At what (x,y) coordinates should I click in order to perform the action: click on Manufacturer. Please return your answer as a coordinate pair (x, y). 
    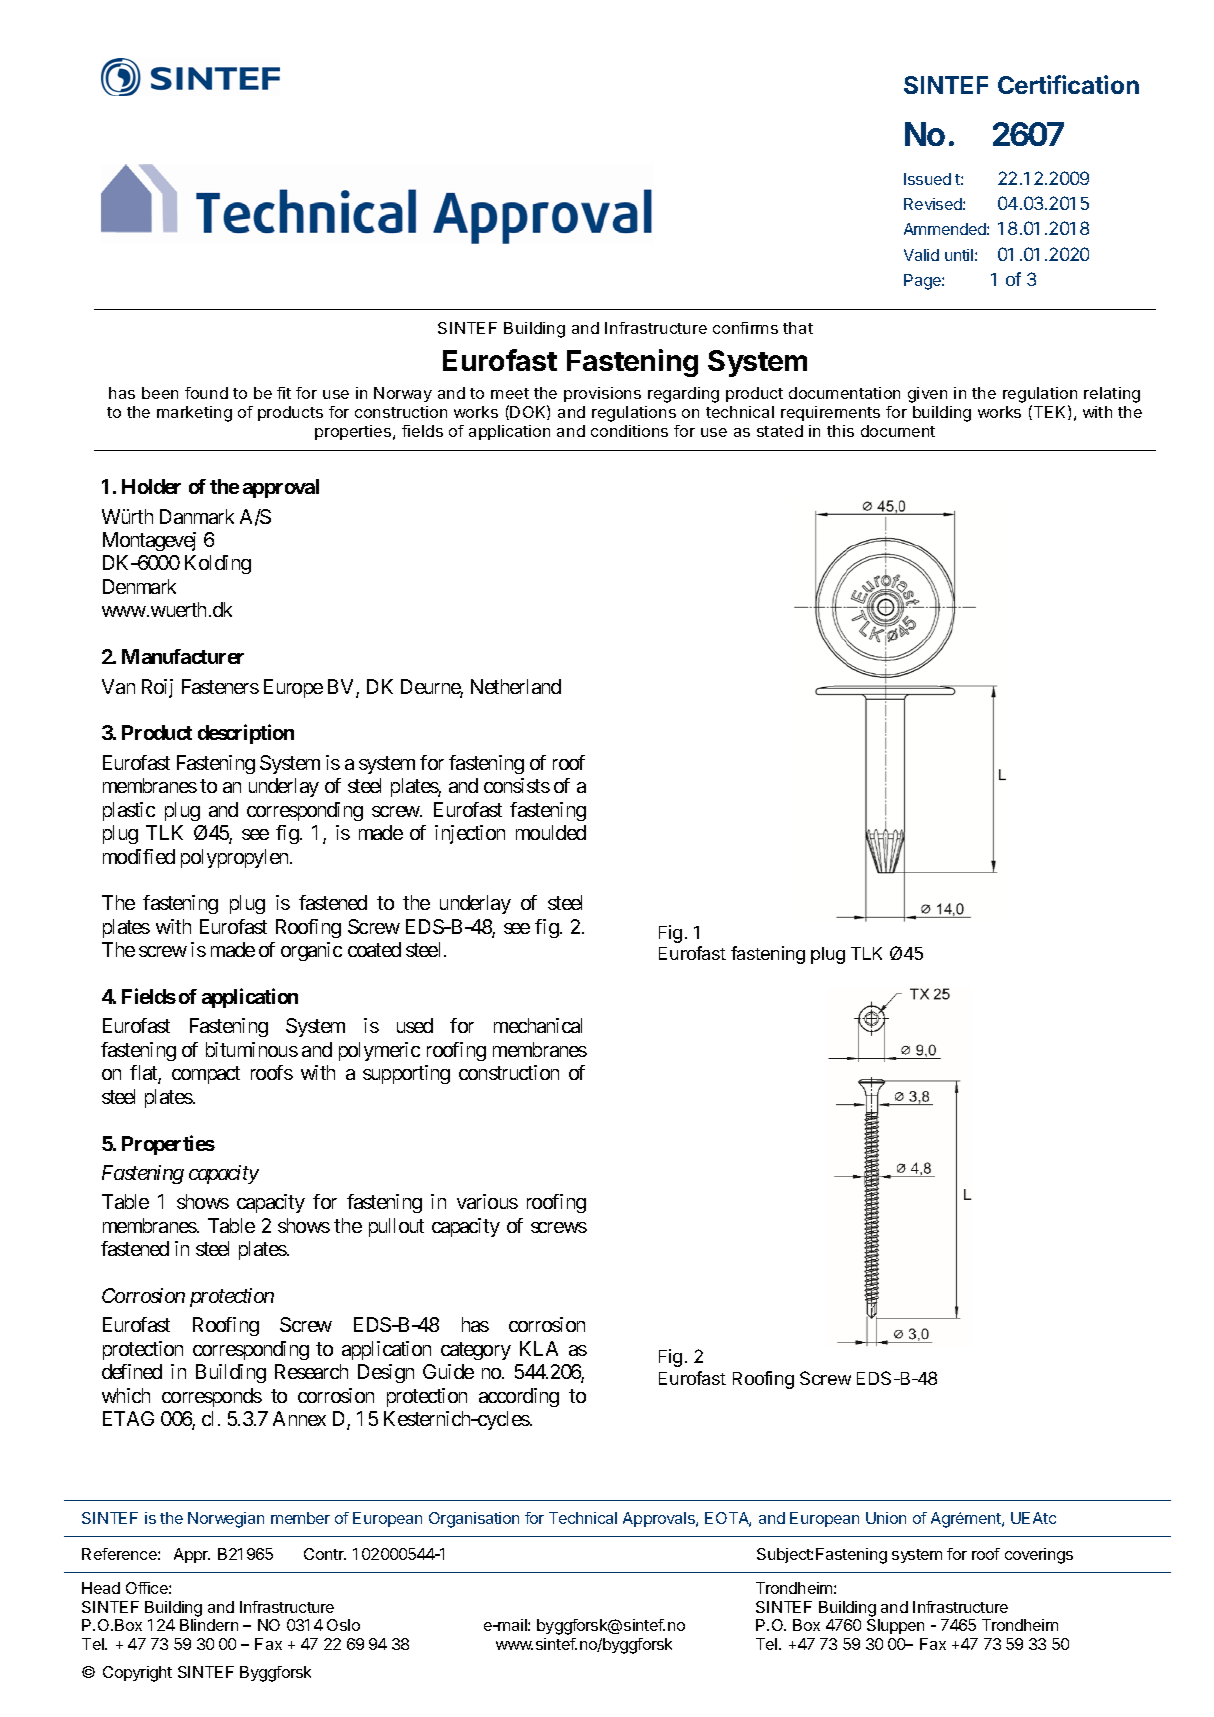
    Looking at the image, I should click on (183, 656).
